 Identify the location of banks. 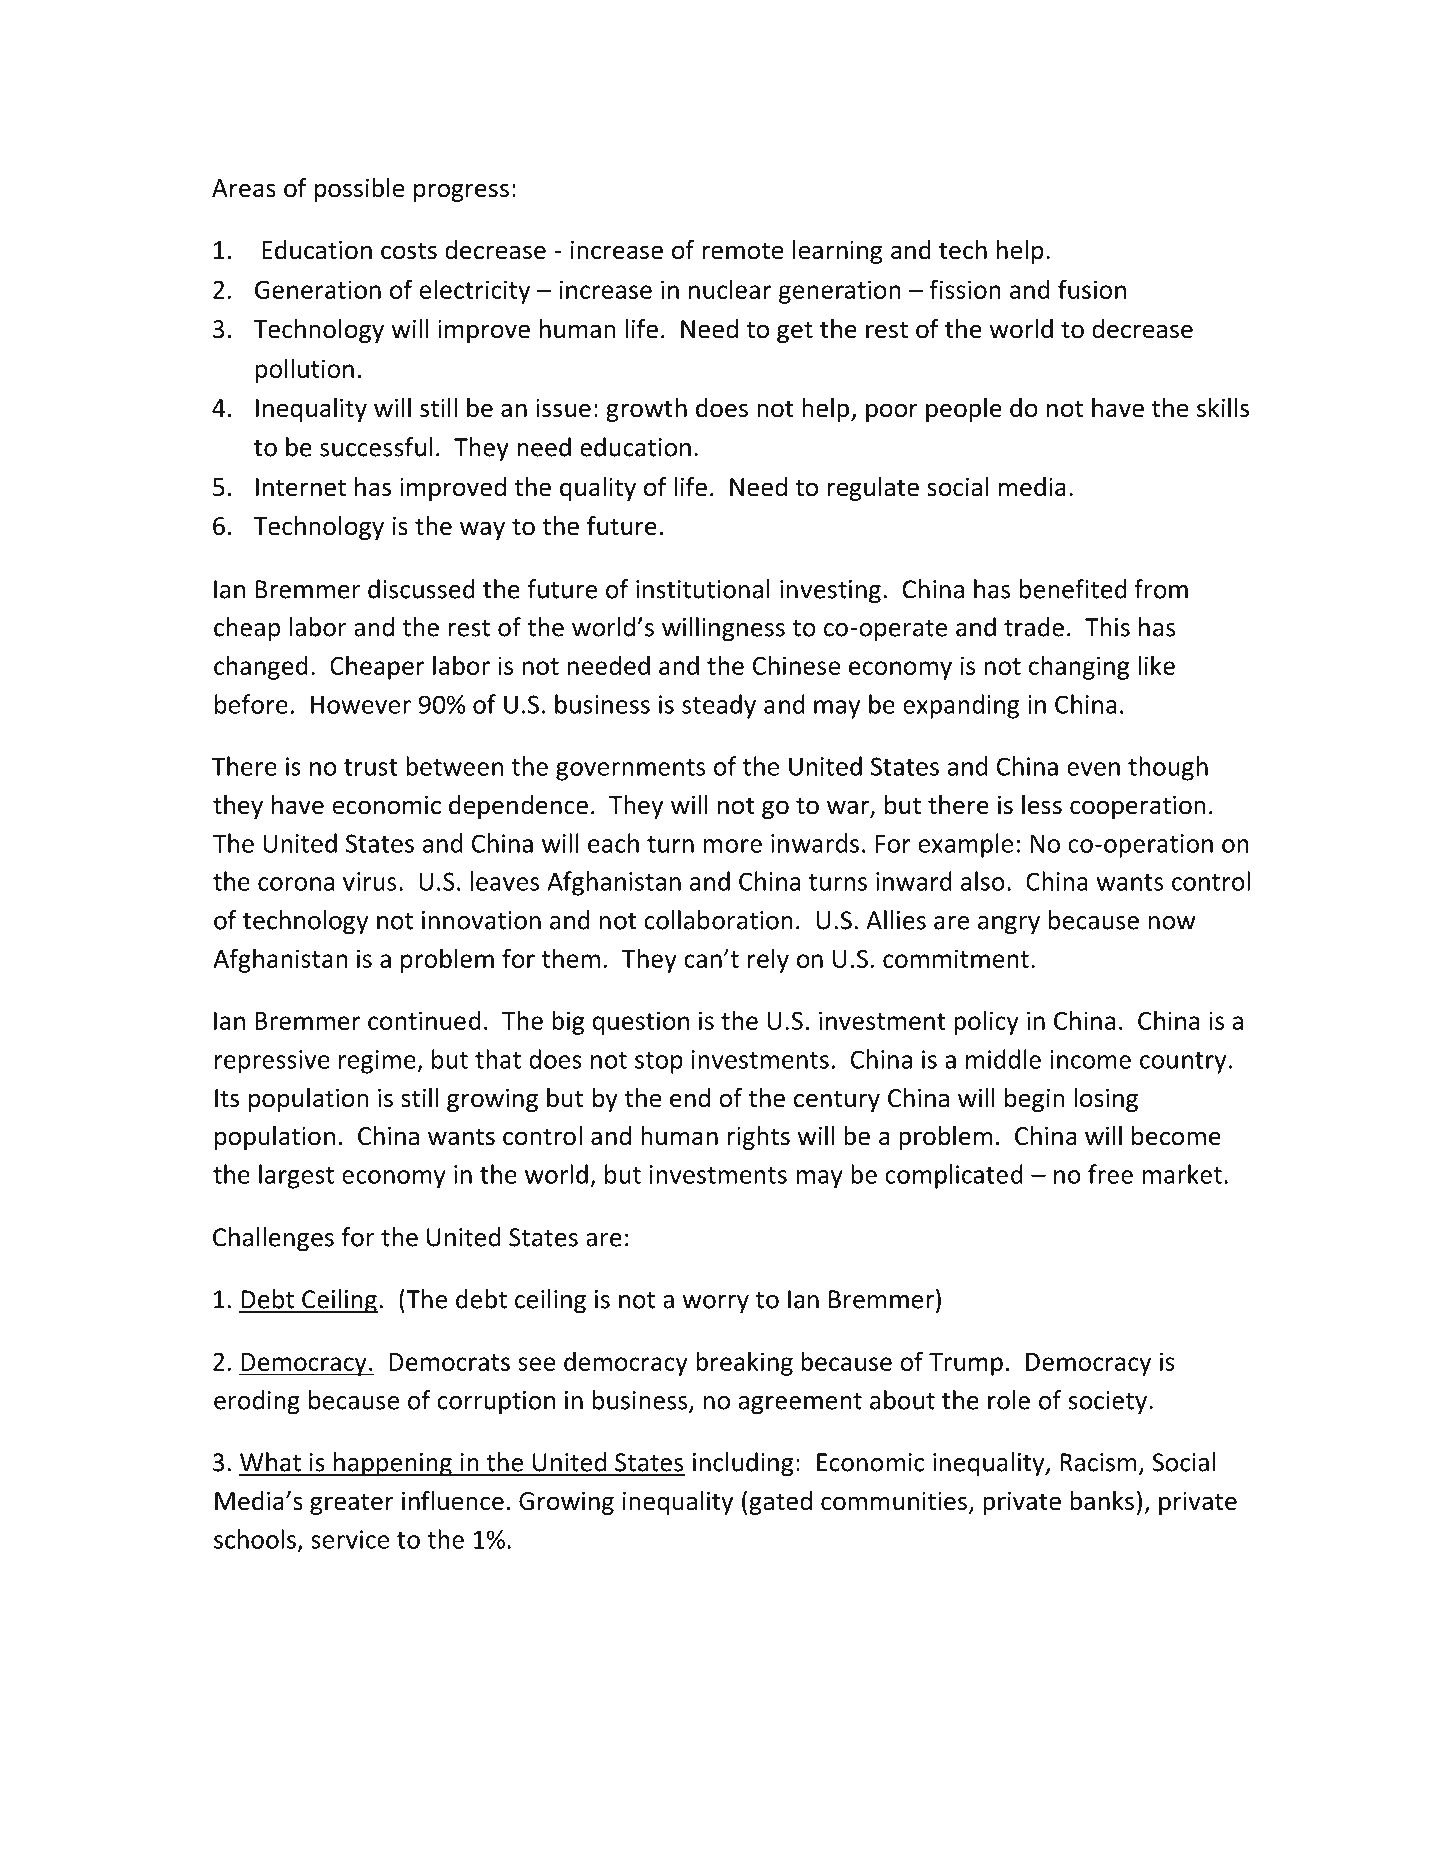
(1102, 1501).
